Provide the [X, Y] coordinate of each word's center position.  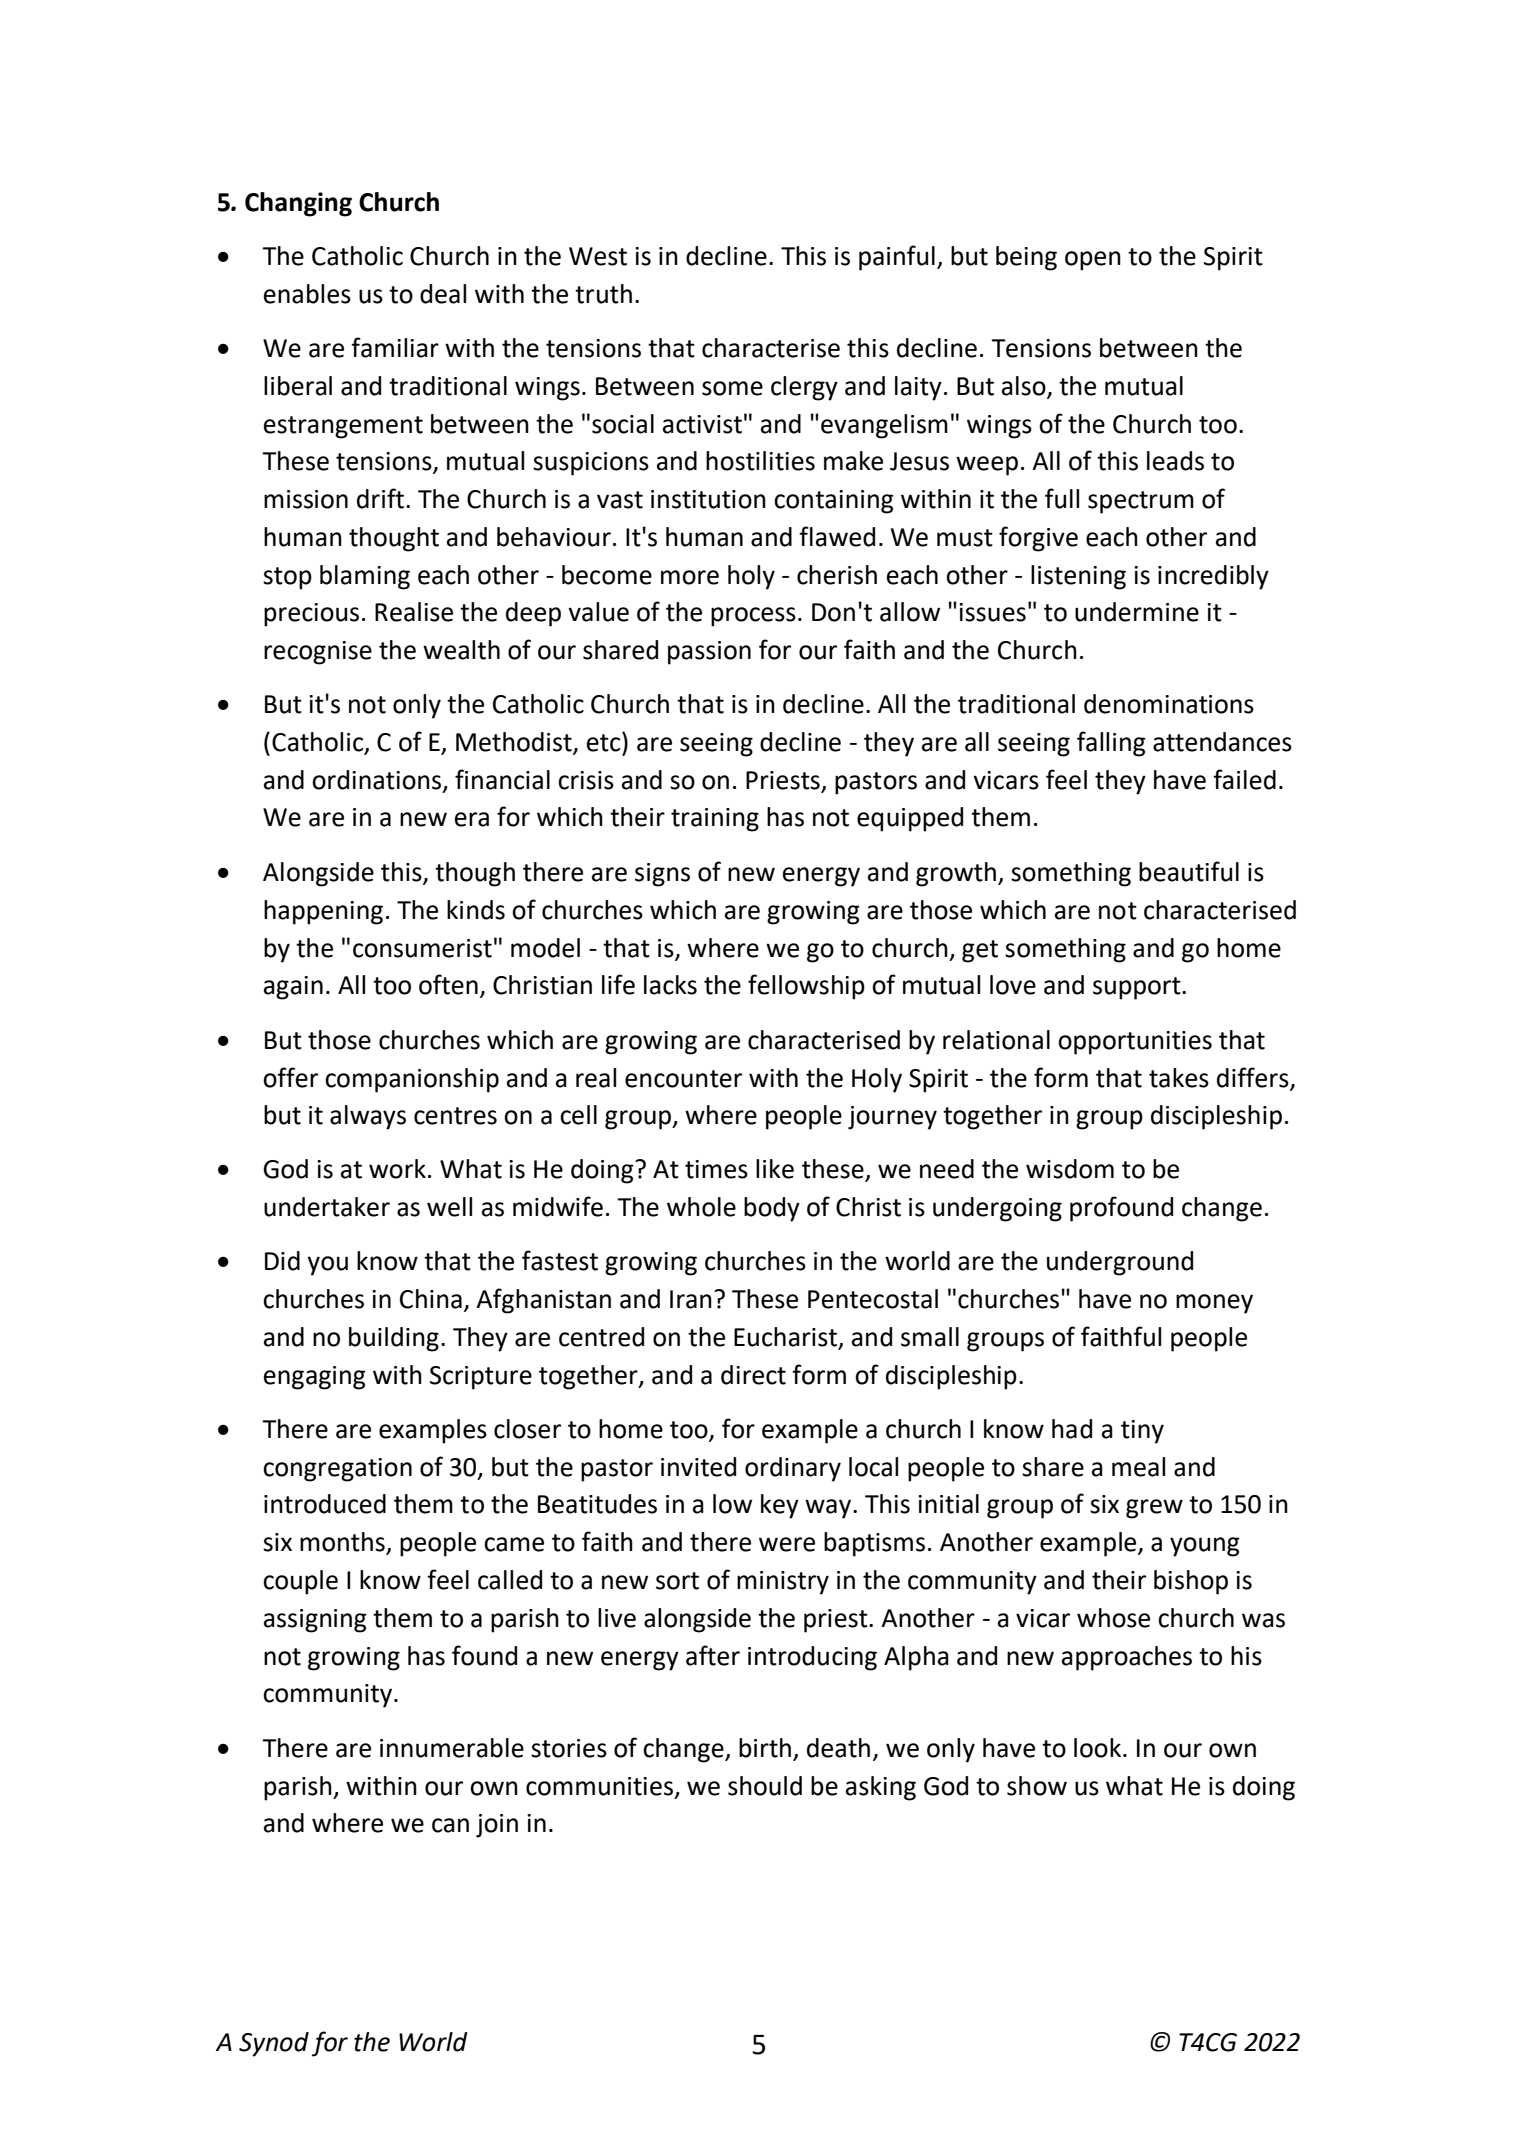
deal [443, 294]
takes [1179, 1078]
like [775, 1169]
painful [897, 258]
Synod [274, 2044]
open [1093, 261]
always [368, 1117]
